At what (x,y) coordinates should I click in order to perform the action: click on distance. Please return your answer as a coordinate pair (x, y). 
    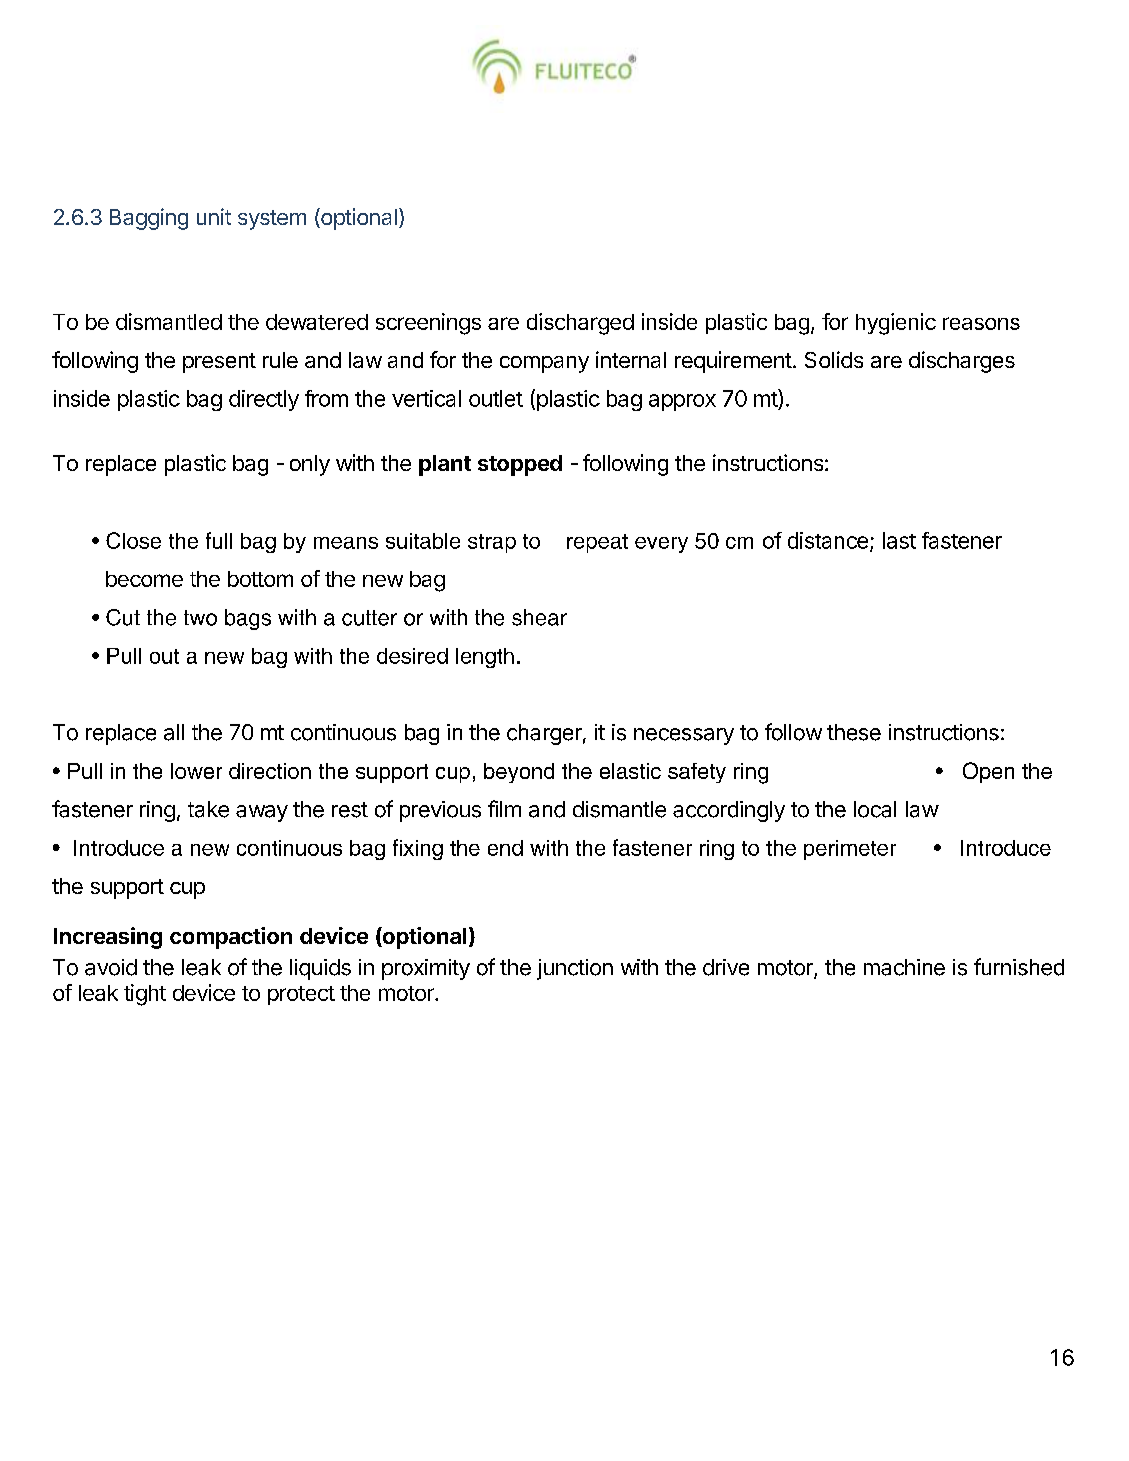
    Looking at the image, I should click on (828, 540).
